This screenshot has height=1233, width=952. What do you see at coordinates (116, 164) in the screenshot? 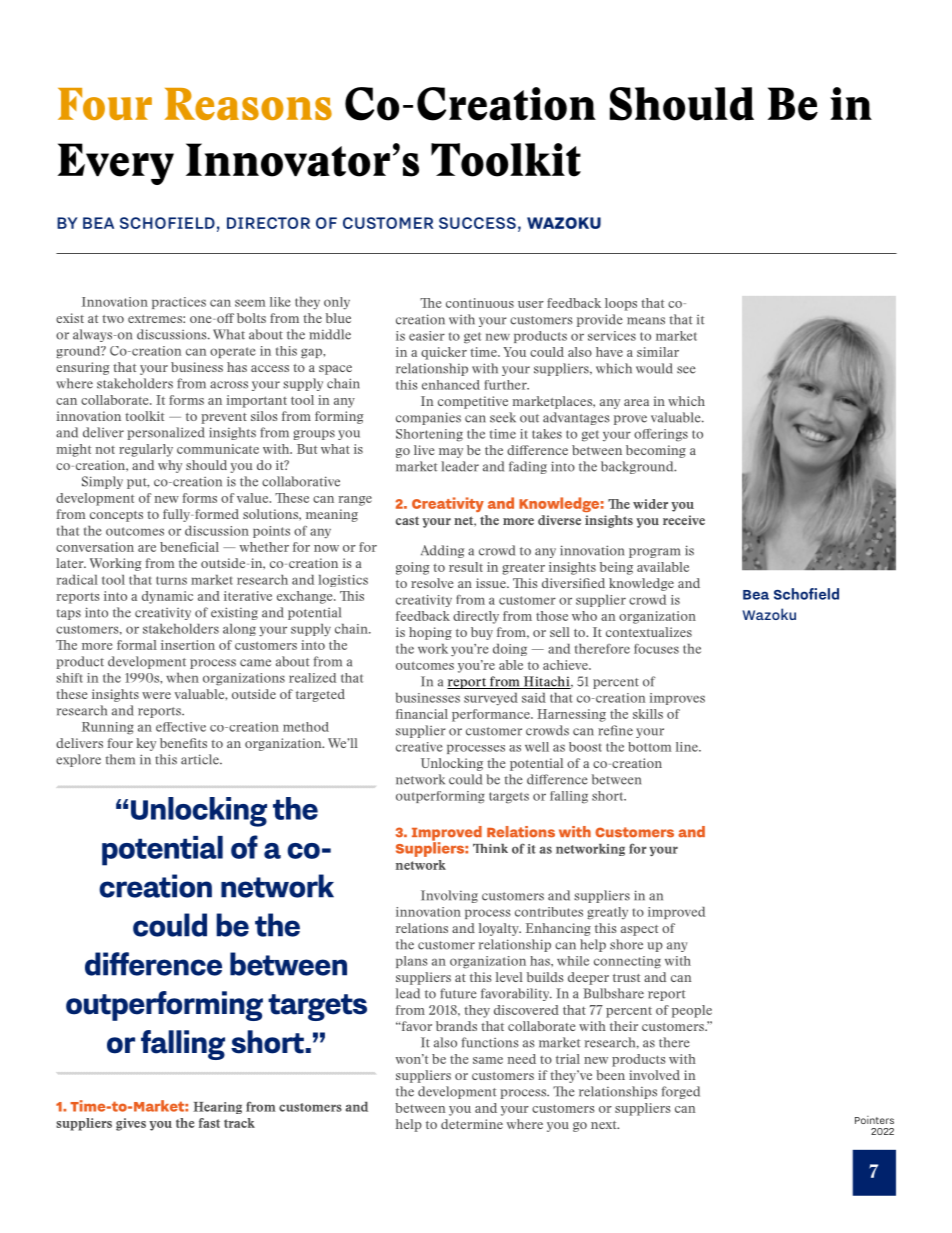
I see `Every` at bounding box center [116, 164].
